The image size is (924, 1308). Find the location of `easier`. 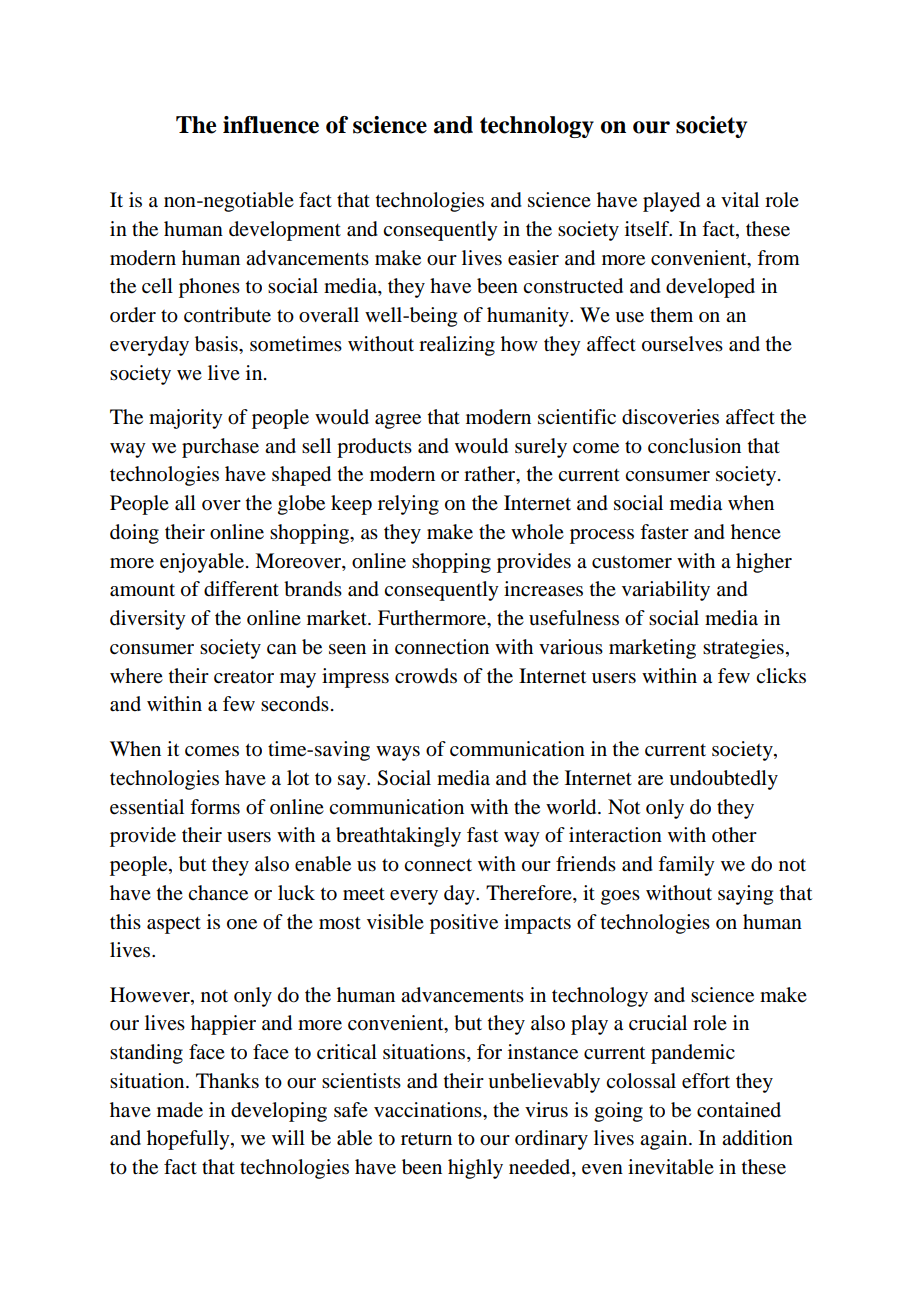

easier is located at coordinates (533, 258).
